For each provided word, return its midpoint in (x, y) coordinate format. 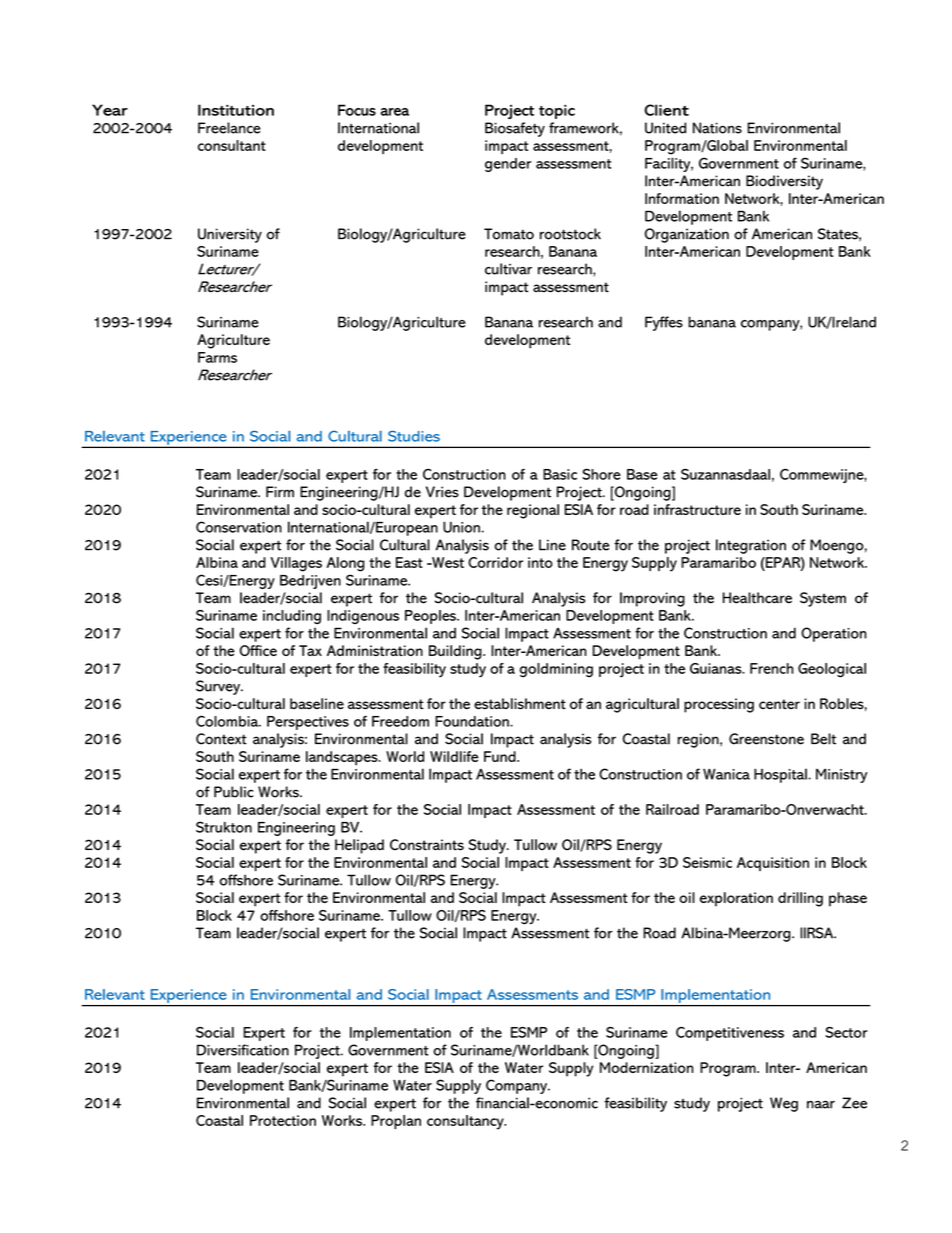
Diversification (243, 1050)
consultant (232, 145)
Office (258, 650)
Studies (414, 436)
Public (234, 792)
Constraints (427, 845)
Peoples (431, 617)
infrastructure (697, 509)
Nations (717, 128)
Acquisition (773, 864)
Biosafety (515, 129)
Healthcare (757, 598)
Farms (217, 357)
